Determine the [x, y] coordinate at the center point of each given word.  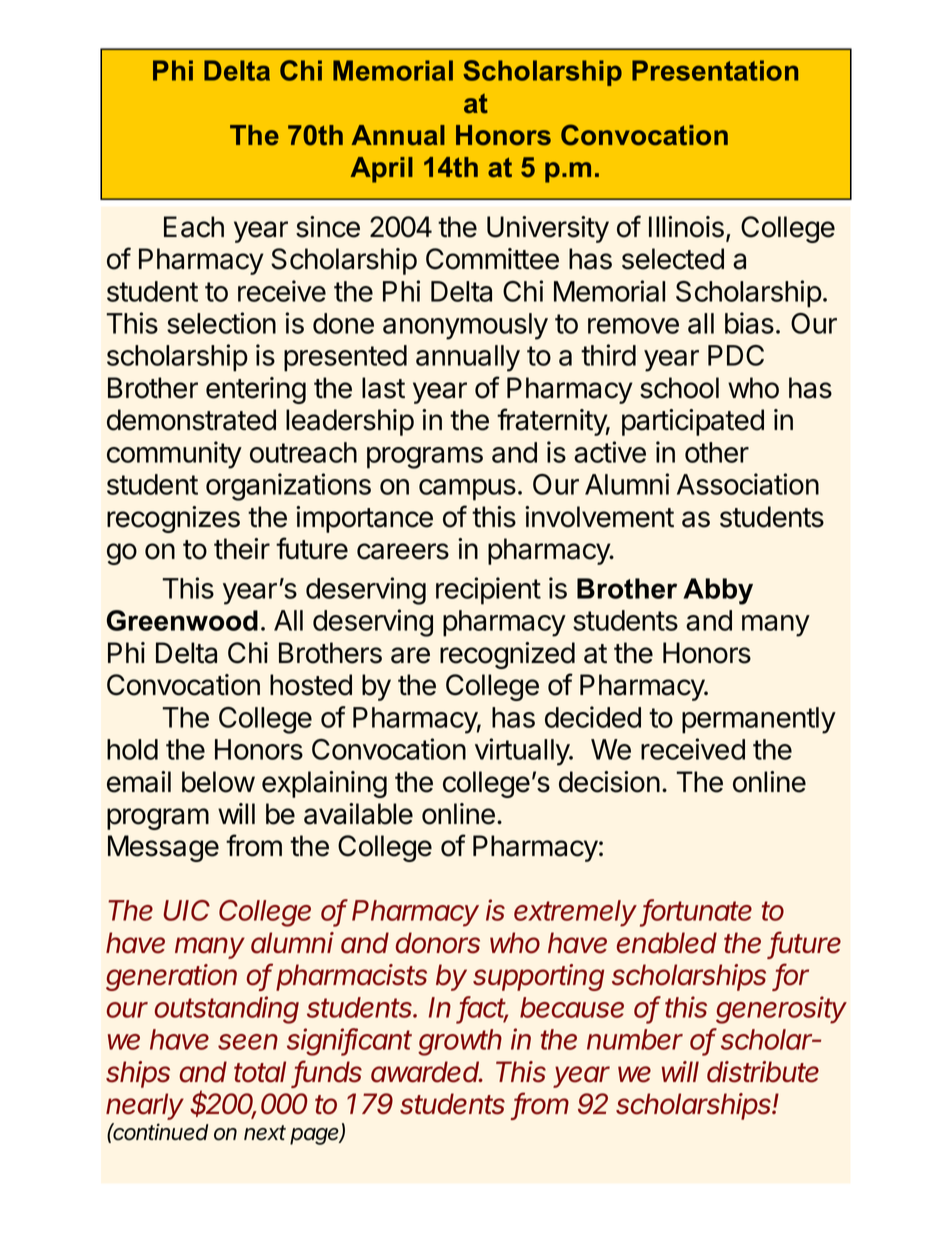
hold [132, 749]
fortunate [697, 911]
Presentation [715, 70]
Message [163, 848]
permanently [759, 720]
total [260, 1072]
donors [438, 943]
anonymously [465, 326]
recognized [507, 655]
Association [748, 484]
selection [221, 323]
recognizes [173, 519]
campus [467, 490]
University [548, 229]
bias [749, 323]
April [382, 170]
